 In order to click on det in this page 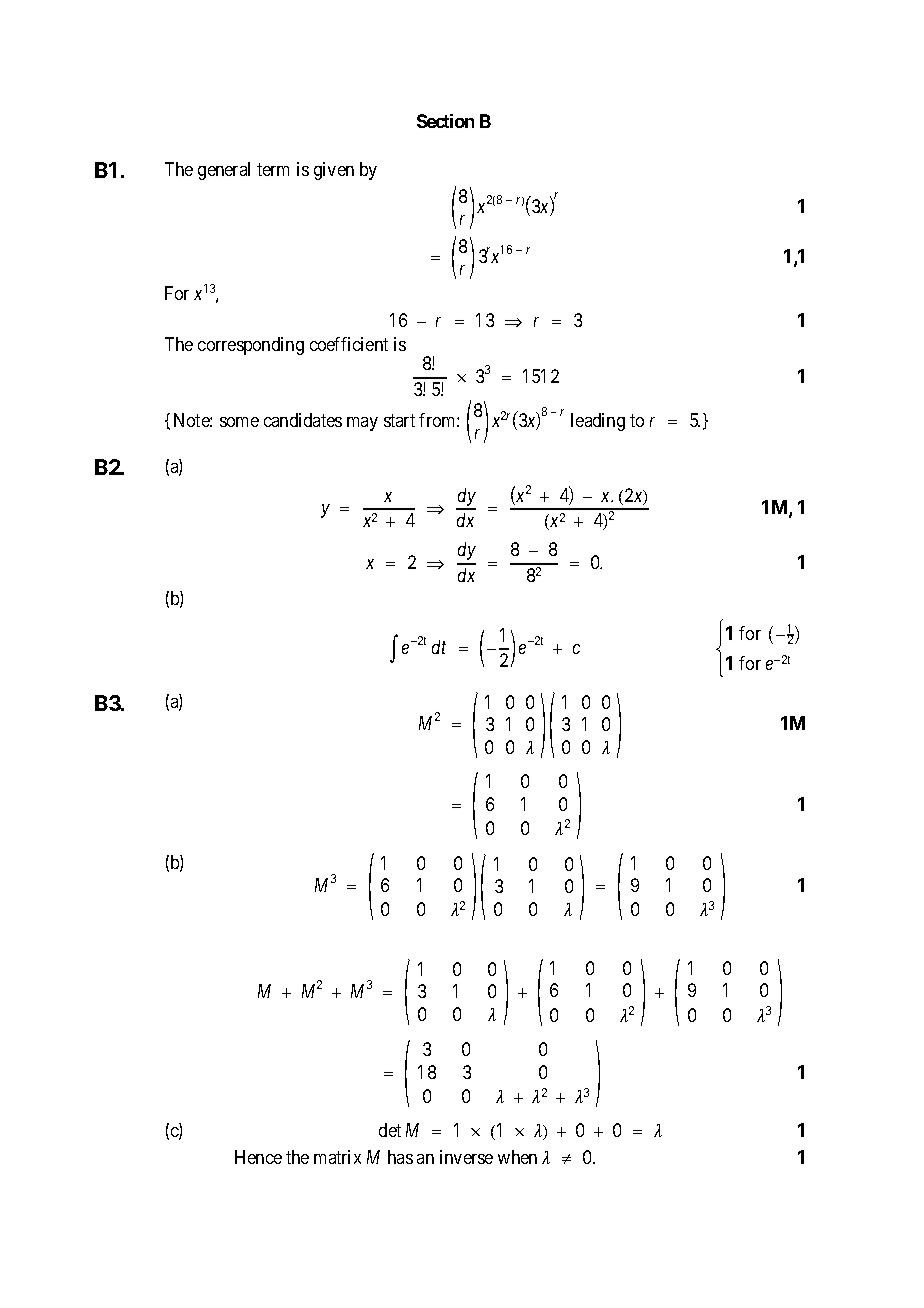, I will do `click(390, 1130)`.
